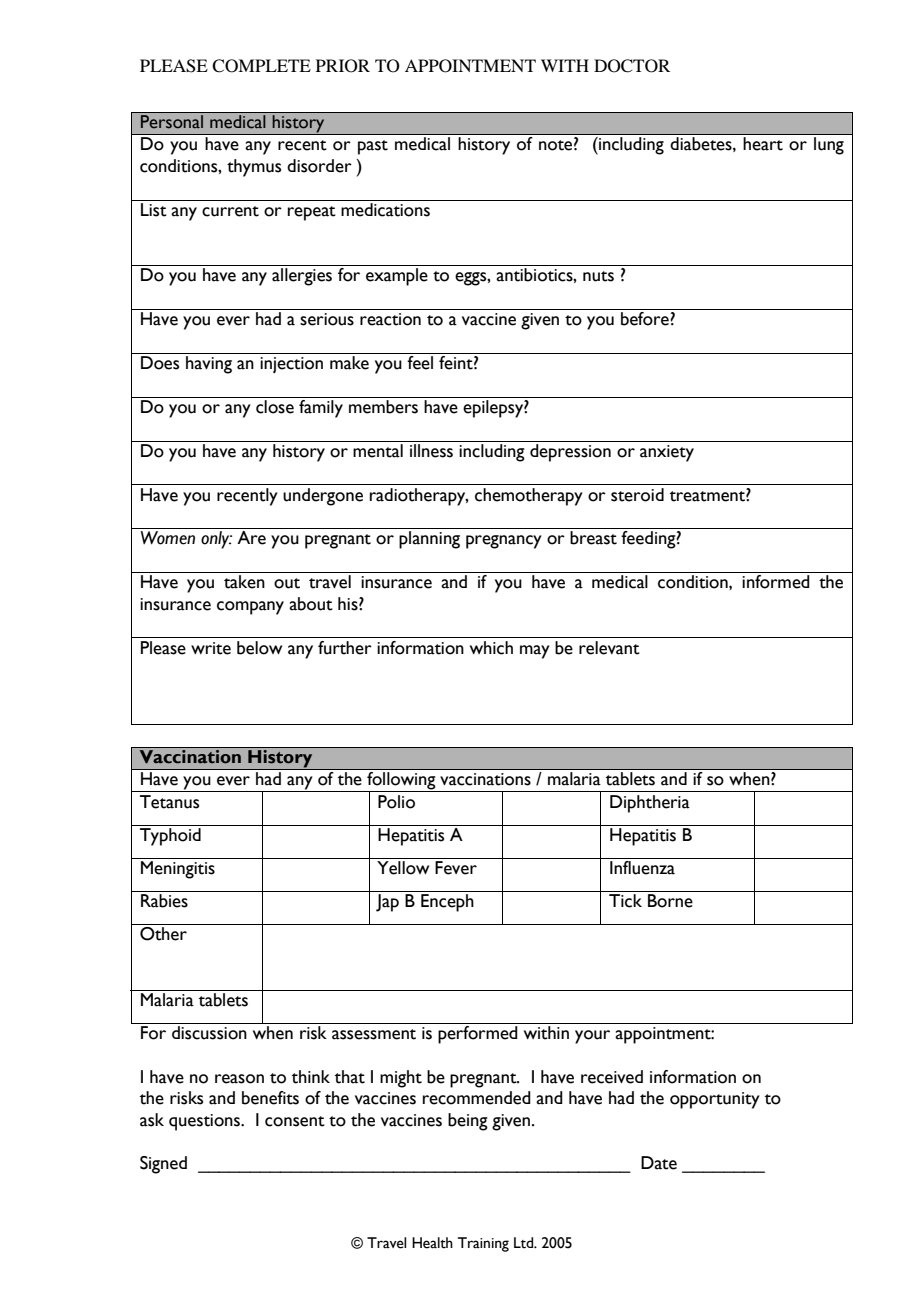 The image size is (924, 1308). I want to click on past, so click(373, 147).
